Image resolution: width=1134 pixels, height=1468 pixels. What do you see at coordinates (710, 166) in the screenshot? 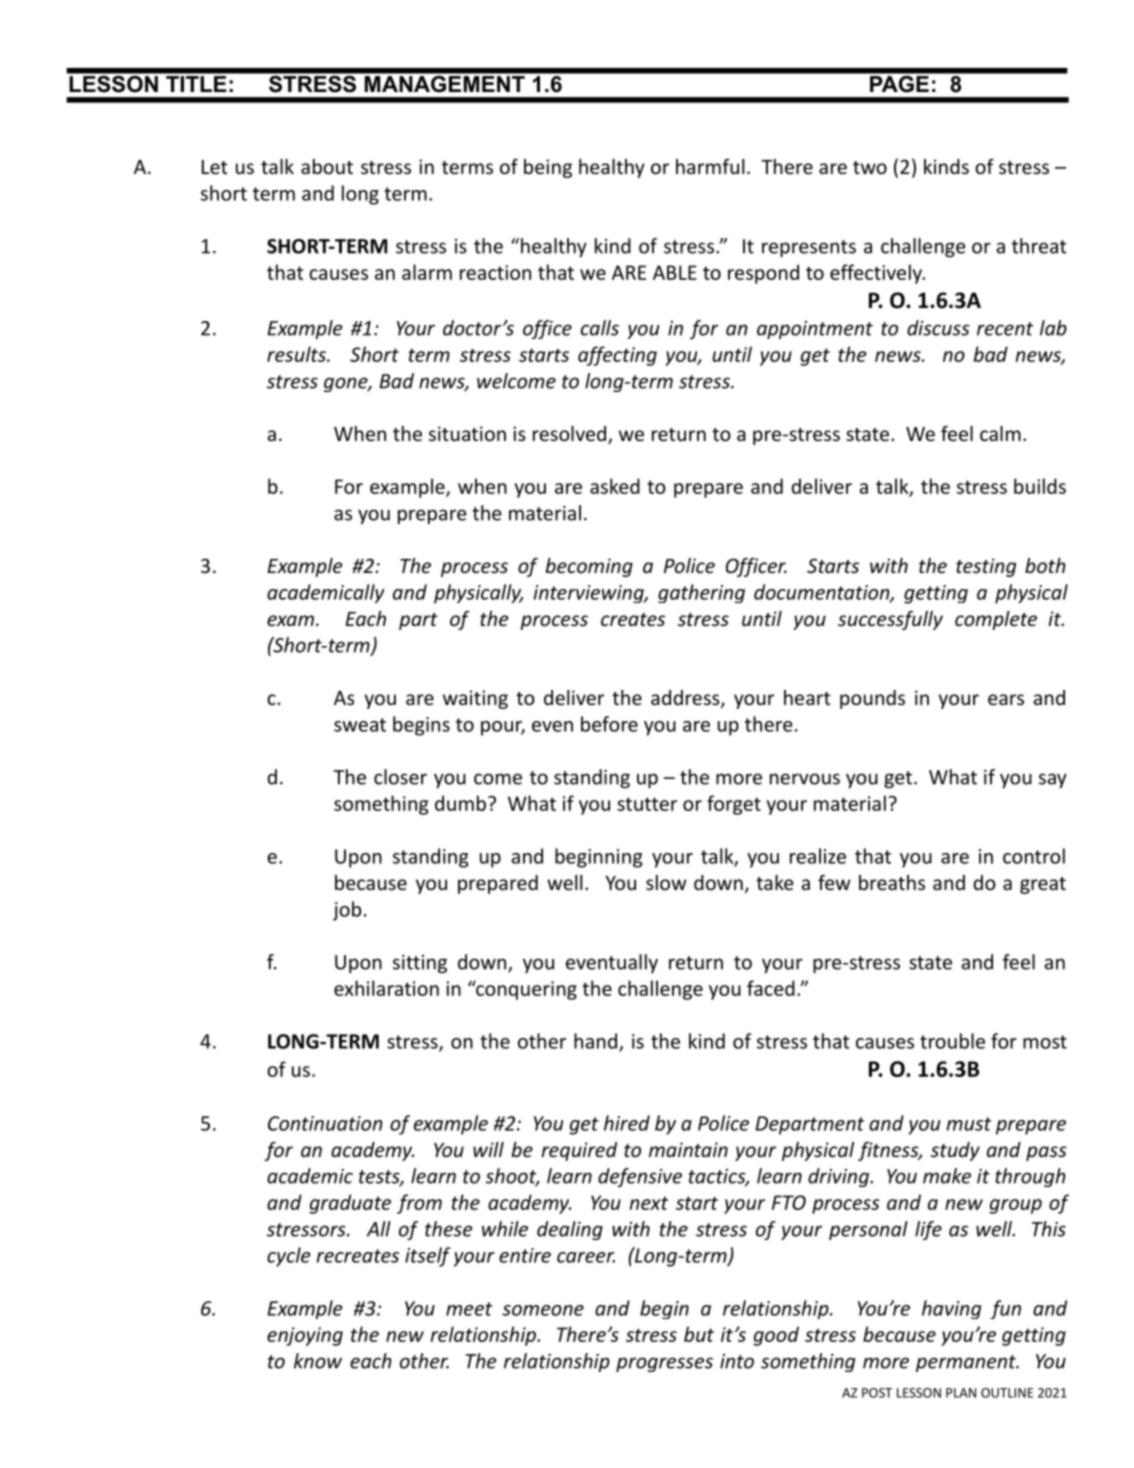
I see `harmful` at bounding box center [710, 166].
